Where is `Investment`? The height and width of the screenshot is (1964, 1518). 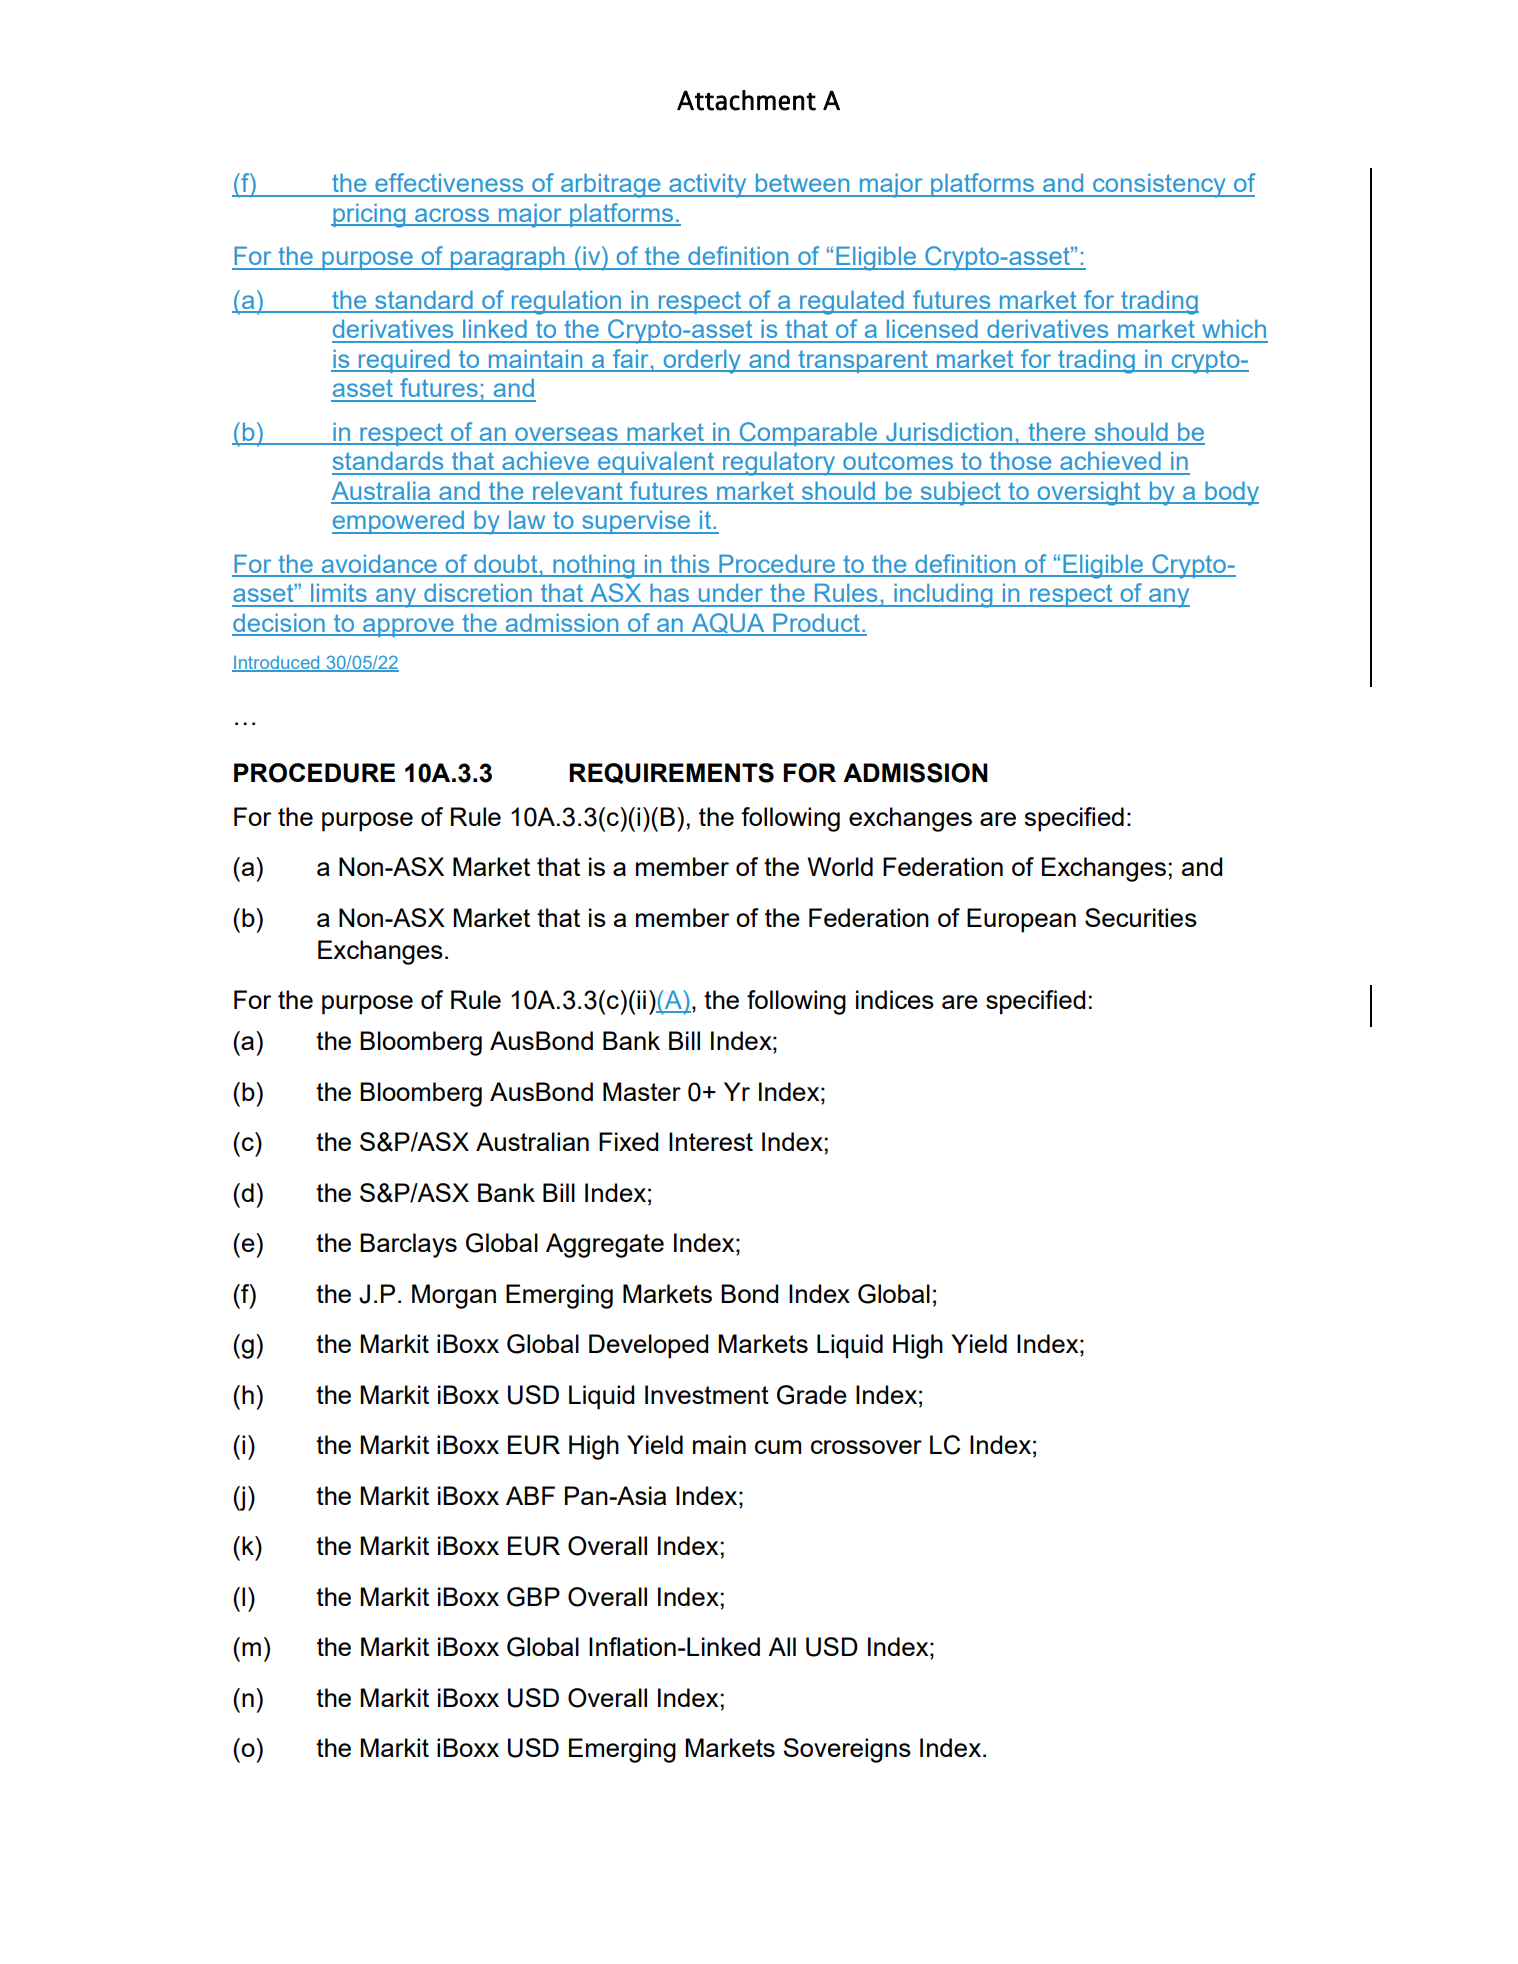 Investment is located at coordinates (707, 1394).
